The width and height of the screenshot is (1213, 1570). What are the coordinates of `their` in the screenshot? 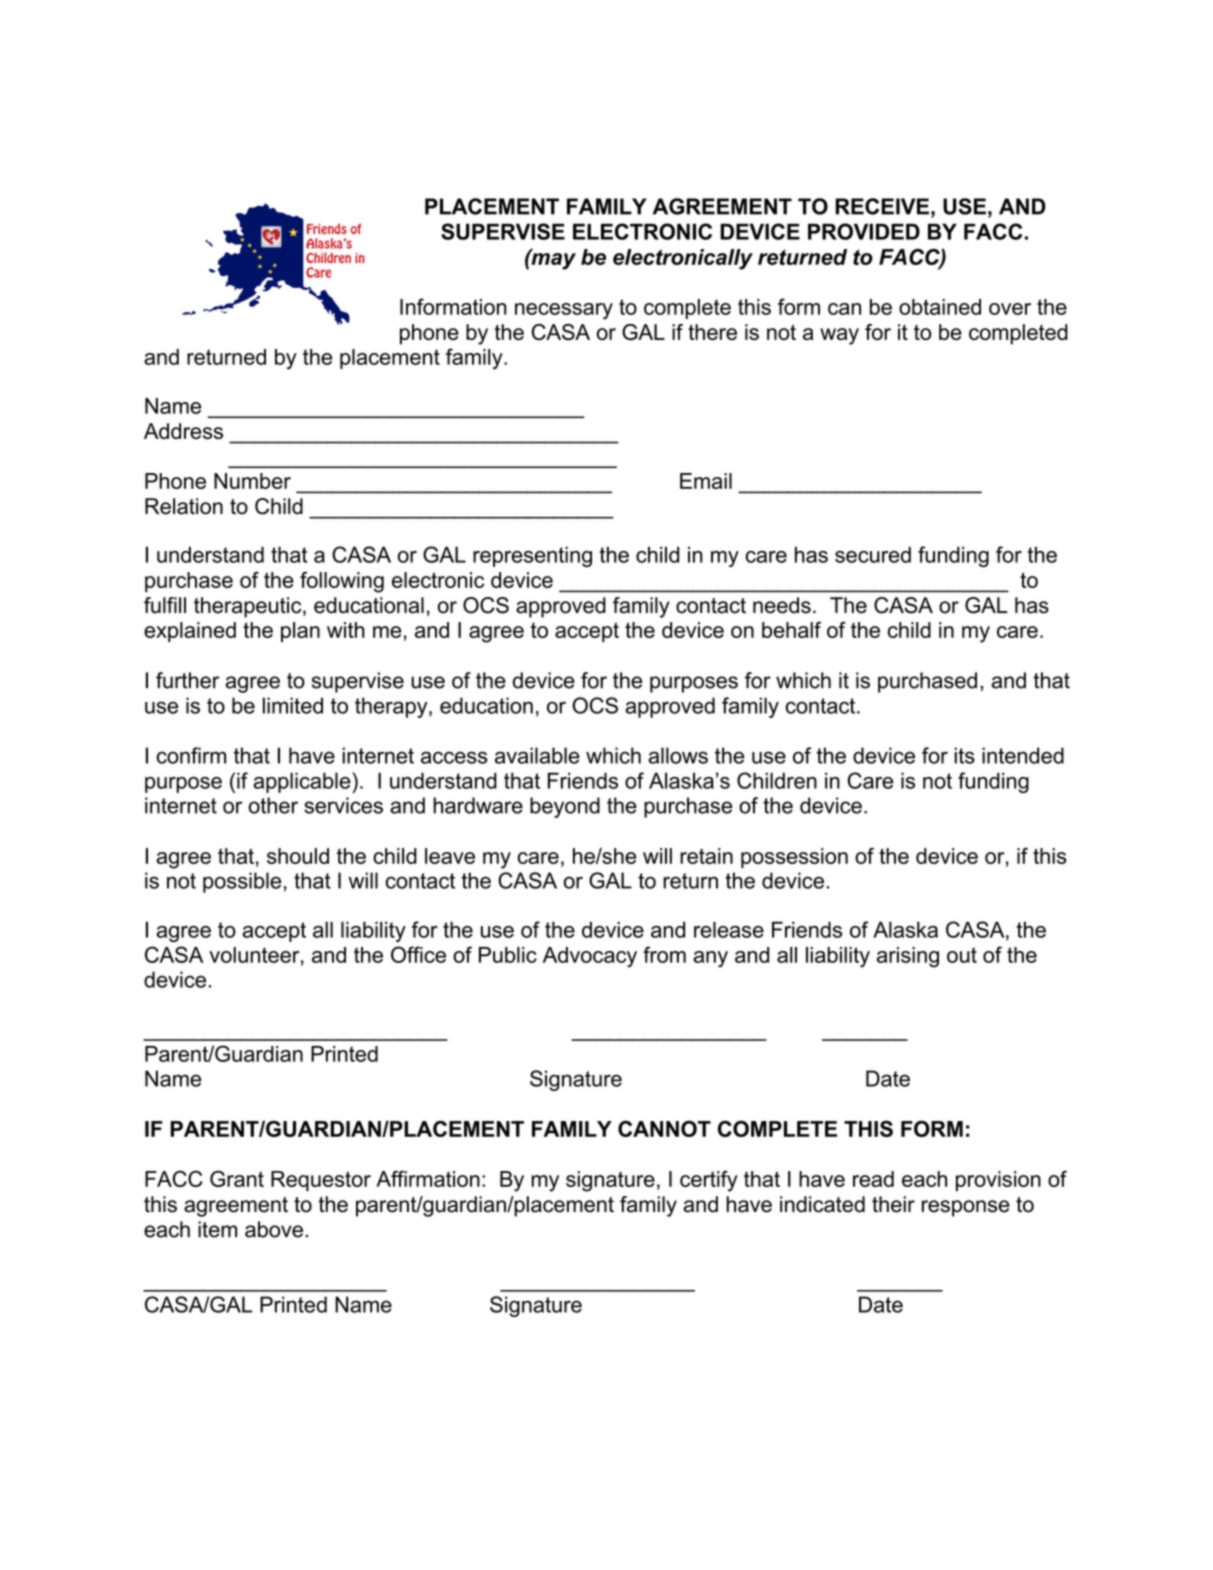 It's located at (893, 1204).
